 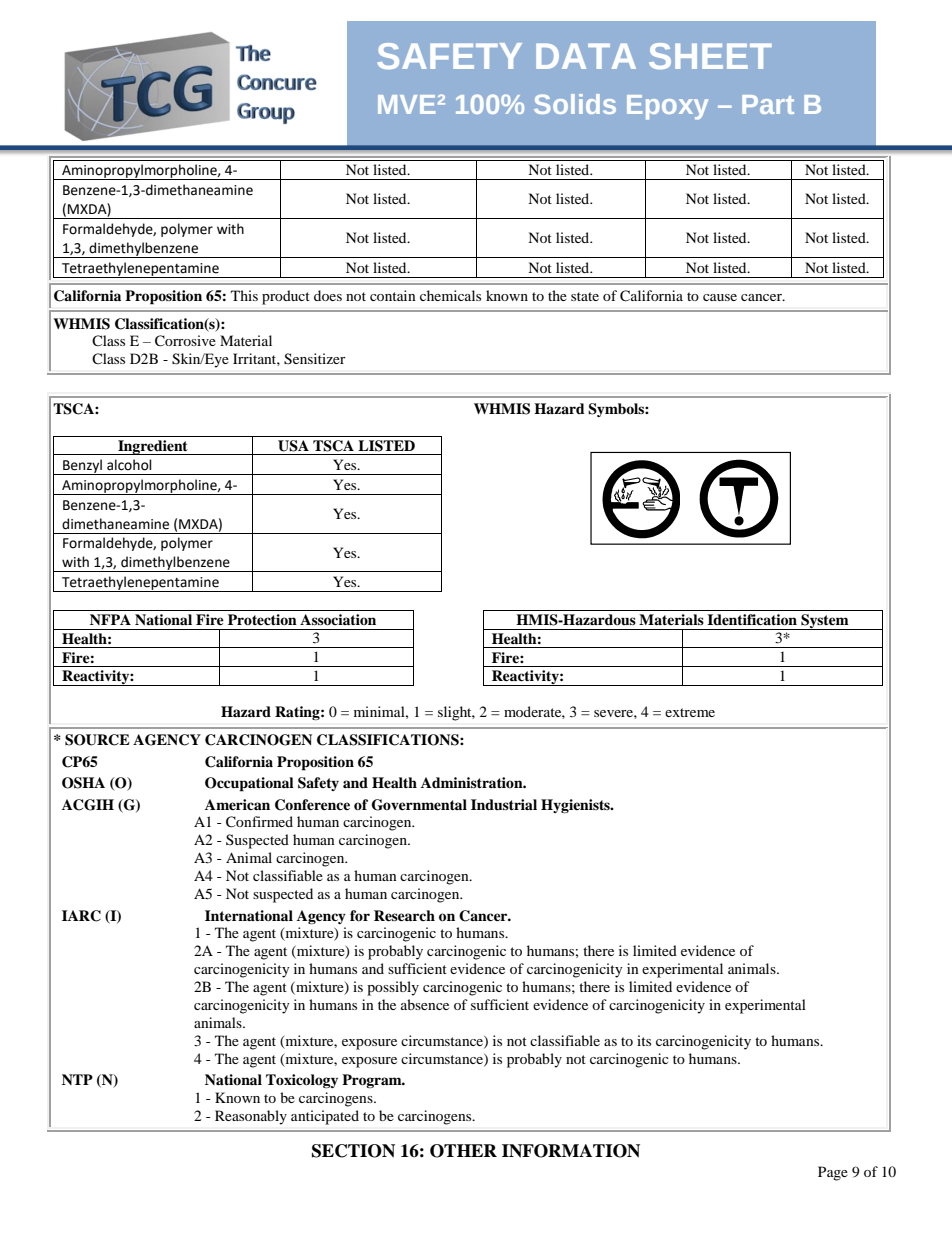 What do you see at coordinates (244, 295) in the screenshot?
I see `This` at bounding box center [244, 295].
